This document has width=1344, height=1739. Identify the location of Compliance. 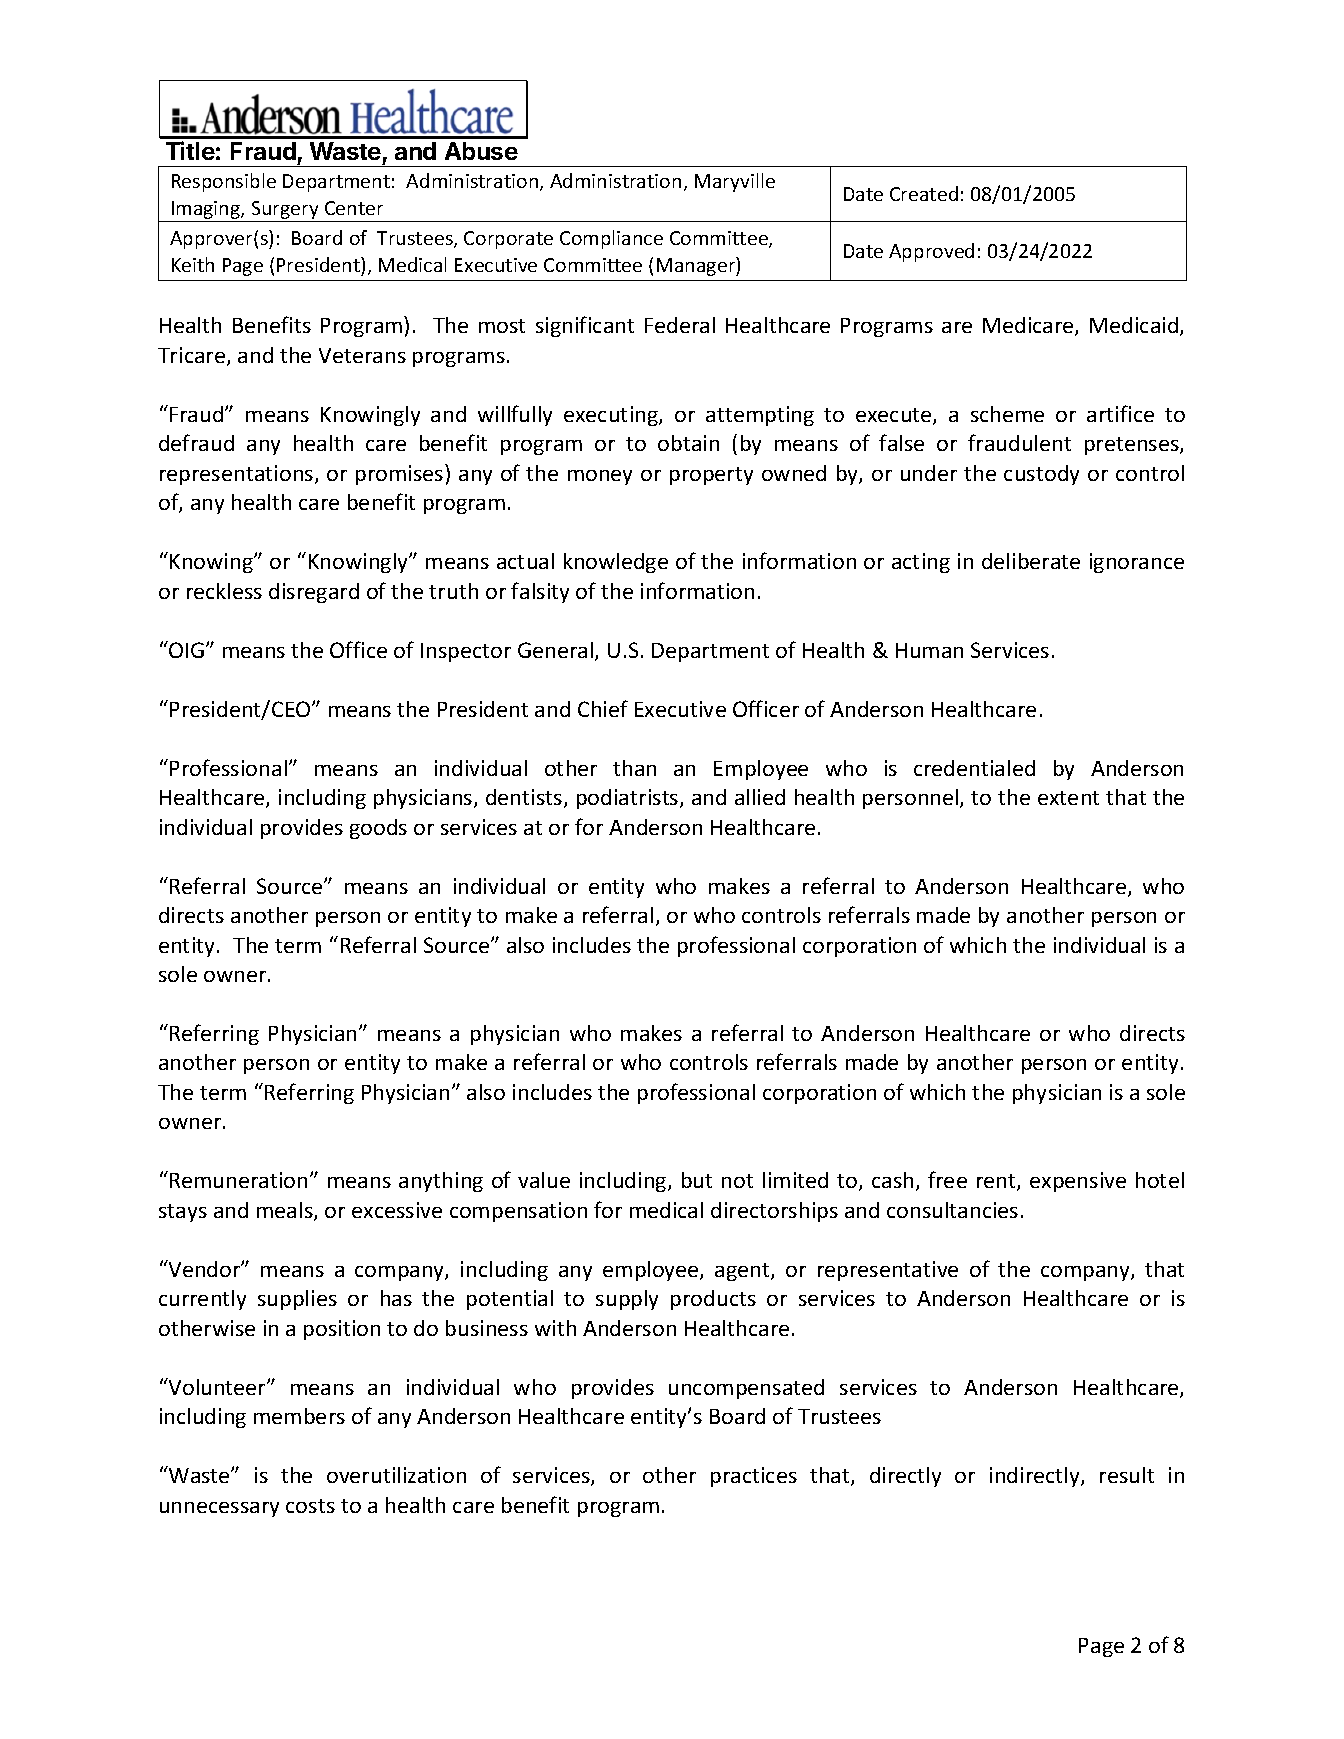
(611, 239).
